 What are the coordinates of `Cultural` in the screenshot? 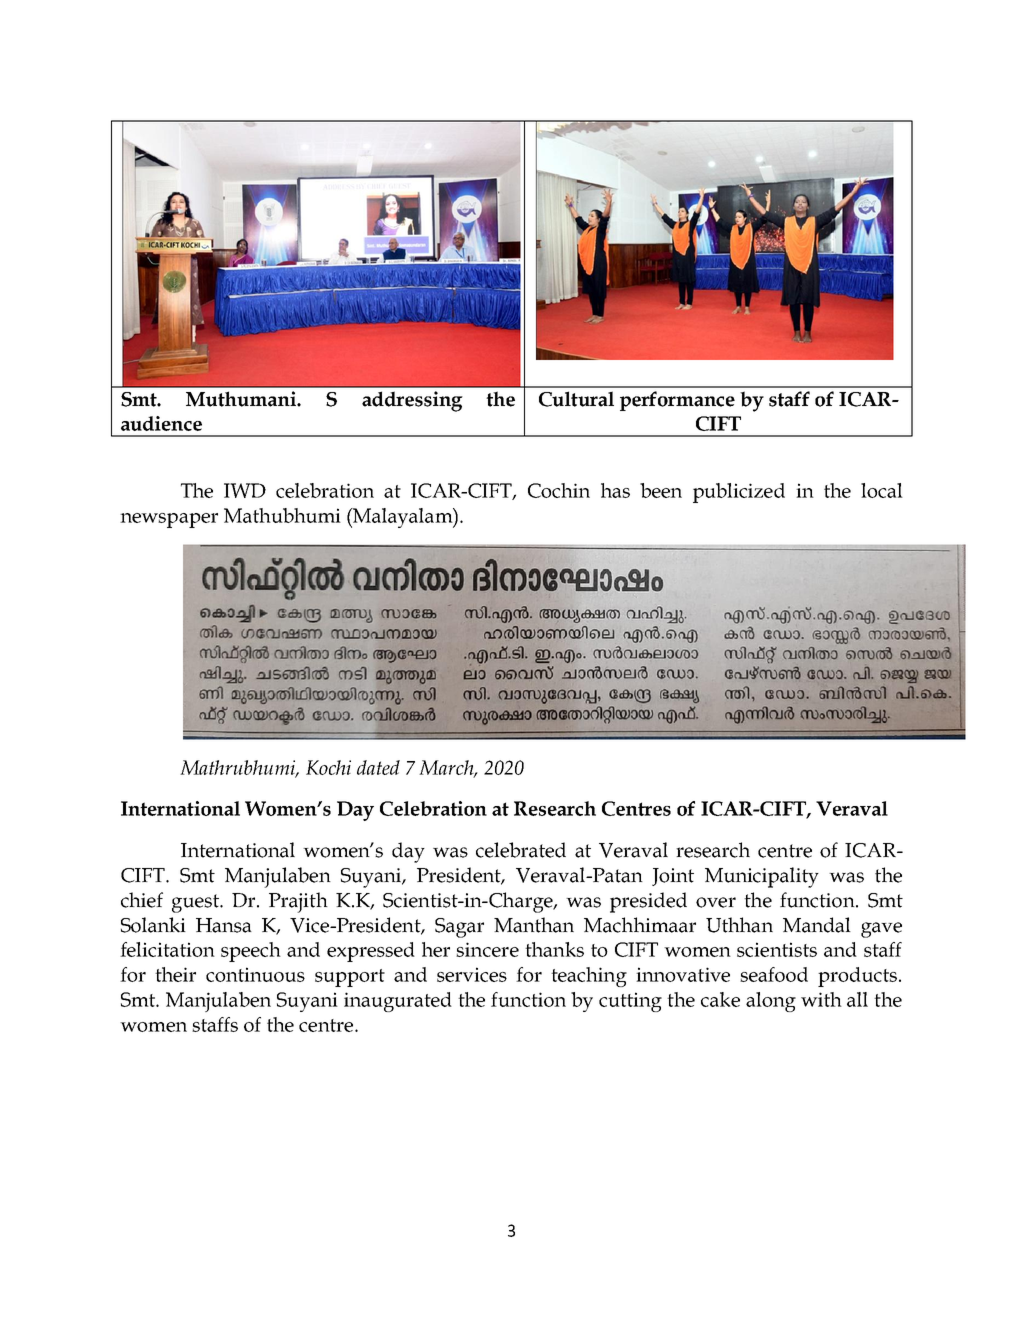 It's located at (576, 399).
